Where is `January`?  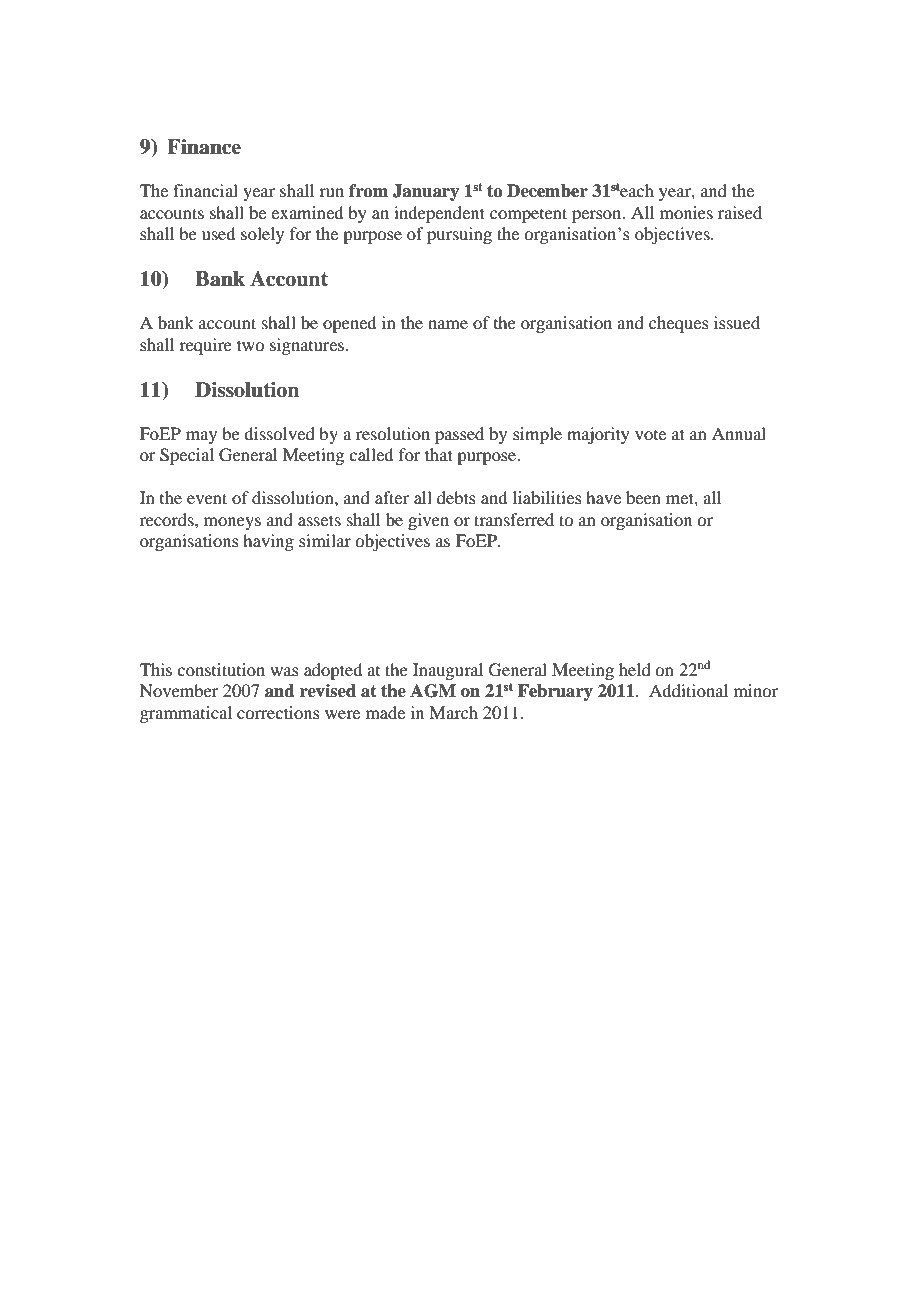 January is located at coordinates (426, 192).
